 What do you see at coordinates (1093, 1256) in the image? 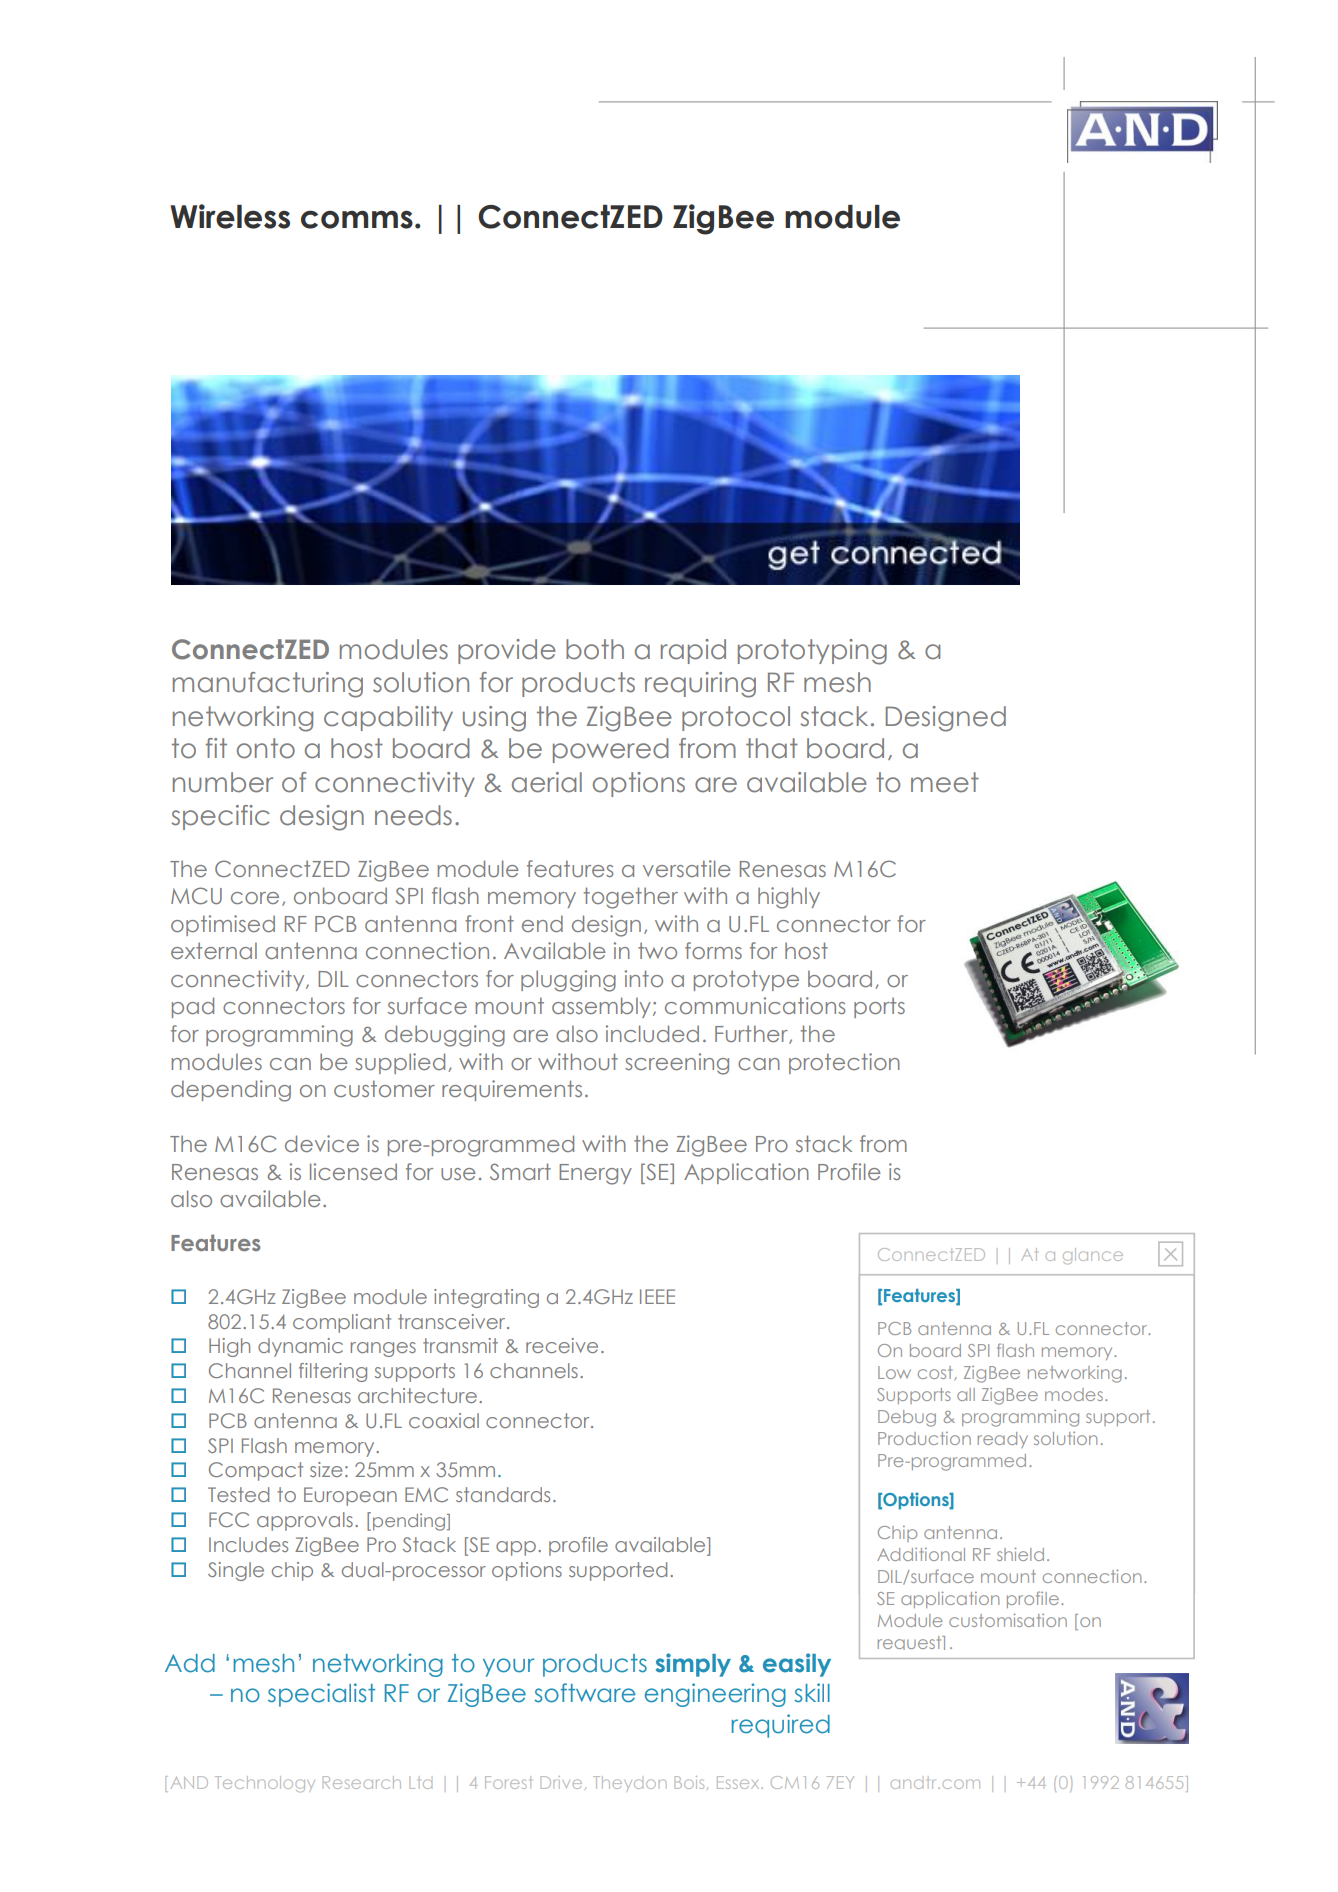
I see `glance` at bounding box center [1093, 1256].
